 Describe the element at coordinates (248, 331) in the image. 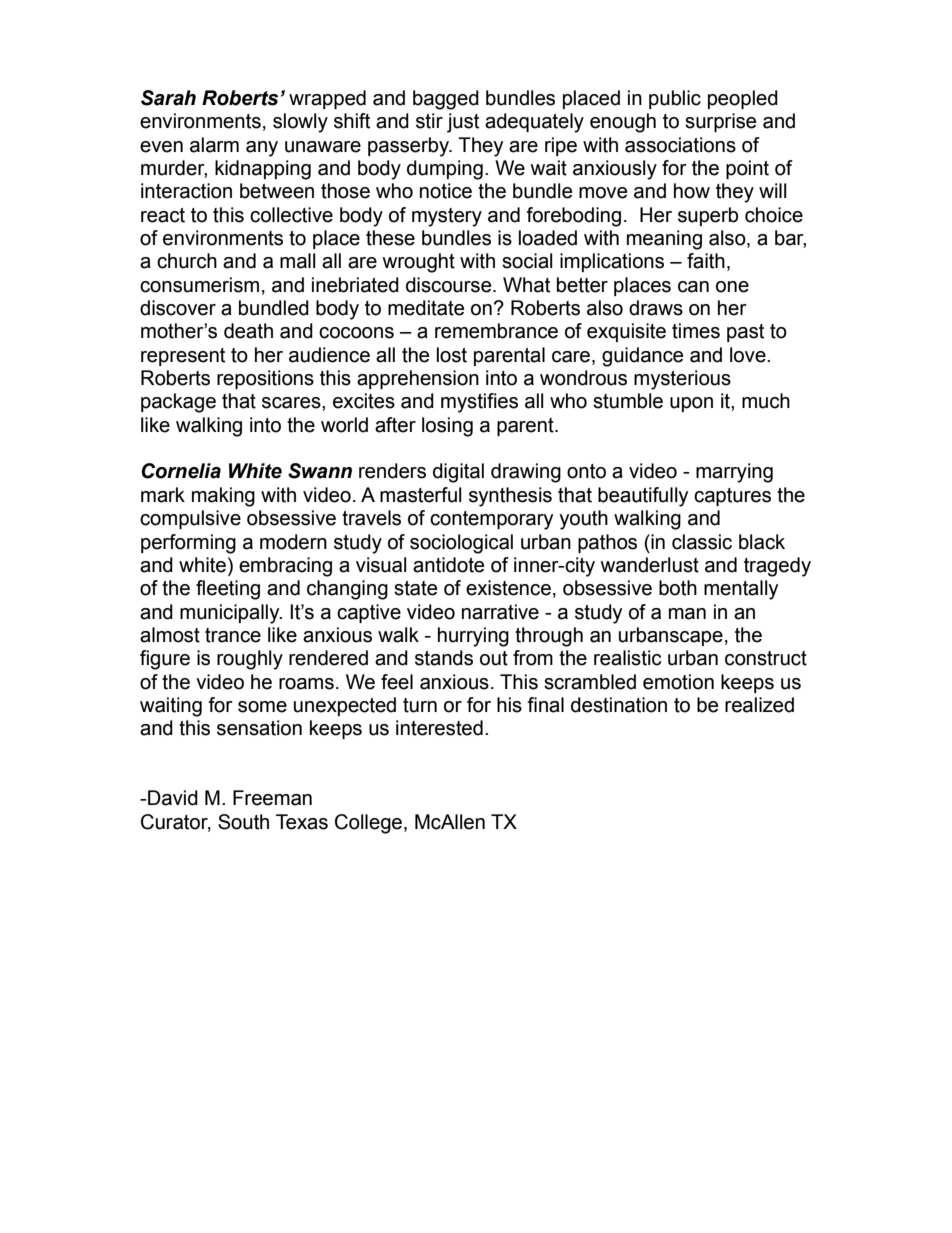

I see `death` at that location.
